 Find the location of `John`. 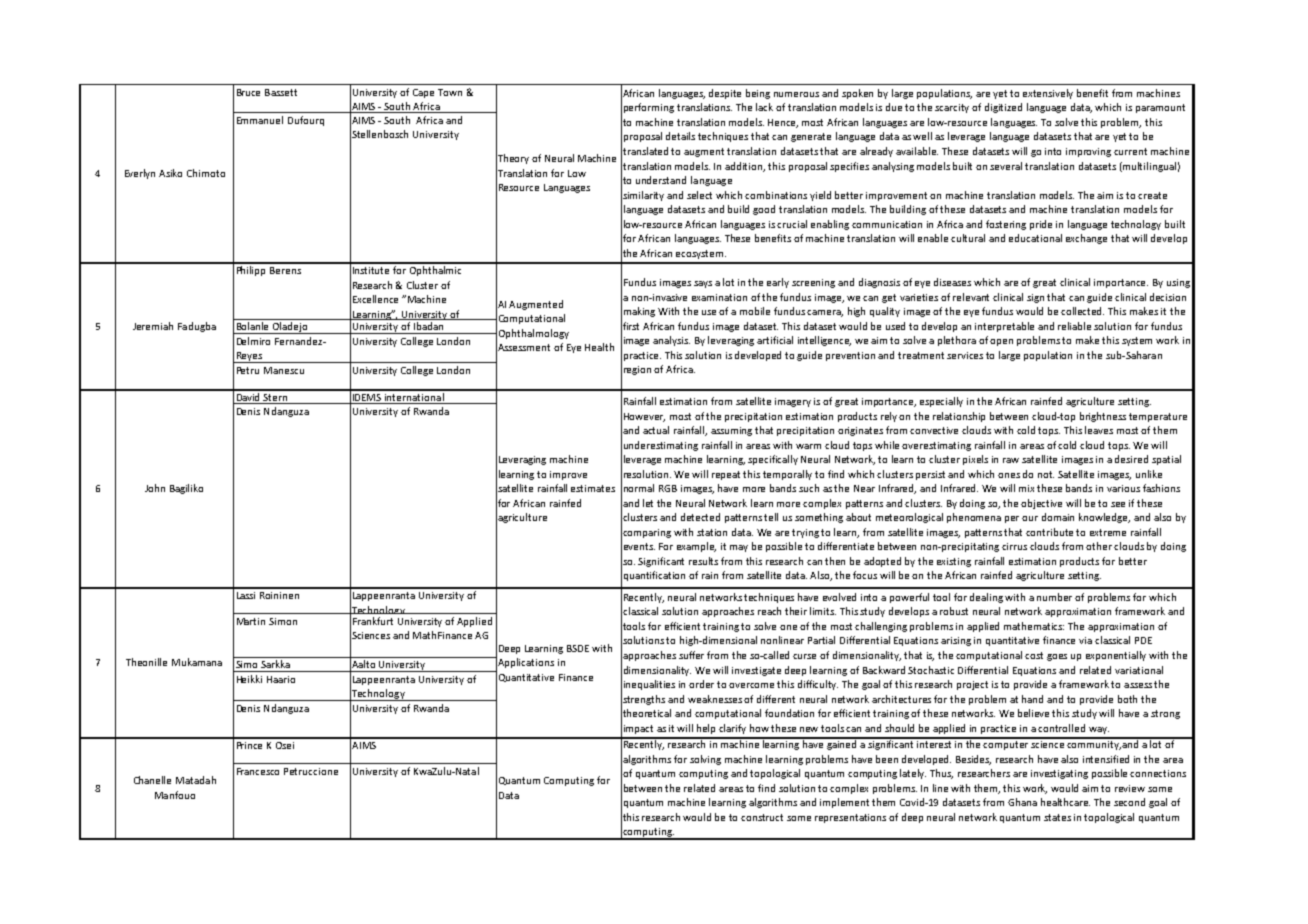

John is located at coordinates (155, 488).
